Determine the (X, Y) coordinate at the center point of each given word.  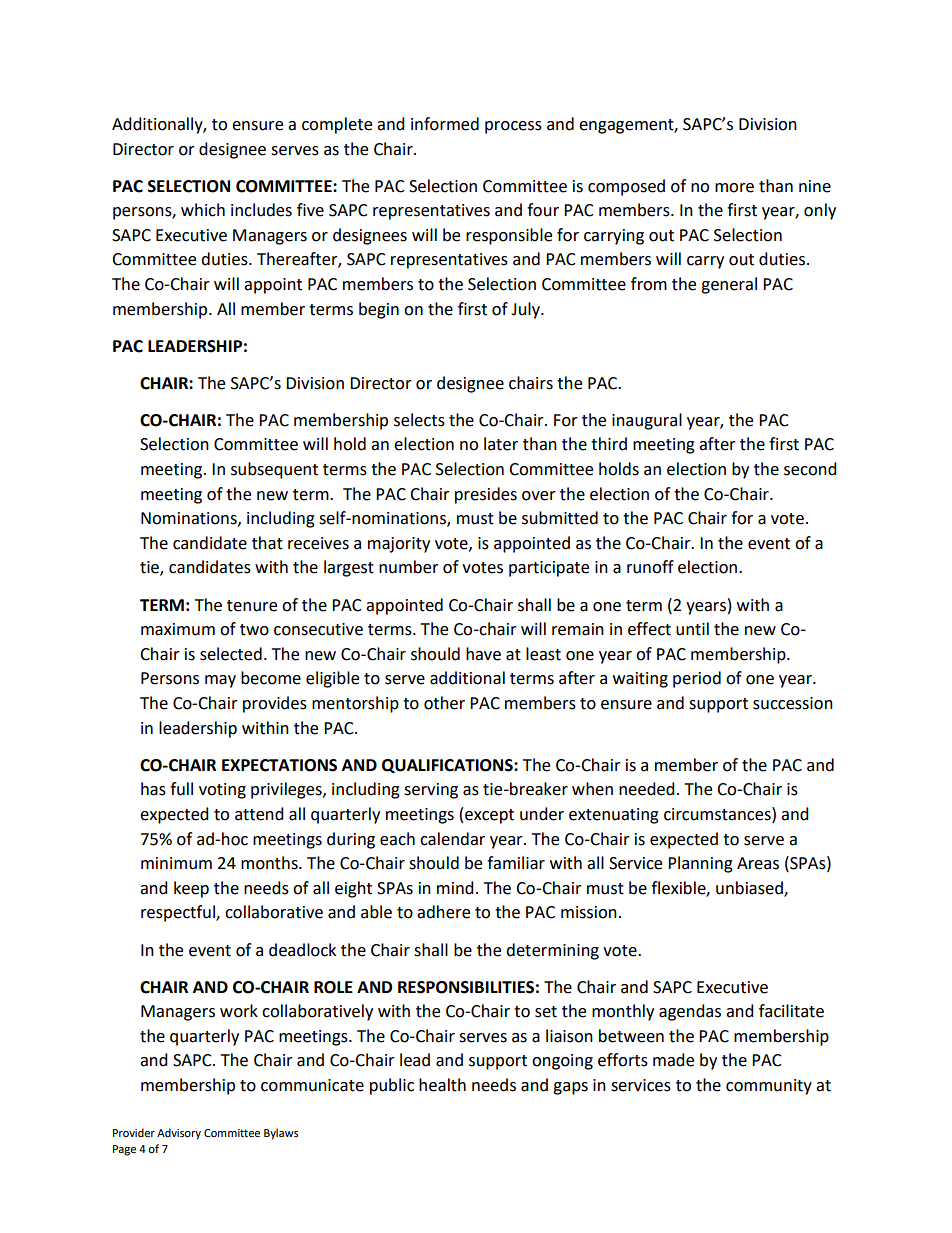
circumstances (718, 814)
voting (222, 791)
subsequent (274, 470)
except (489, 816)
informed (445, 124)
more (734, 188)
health (442, 1085)
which (203, 210)
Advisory (179, 1134)
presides (486, 495)
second (810, 469)
